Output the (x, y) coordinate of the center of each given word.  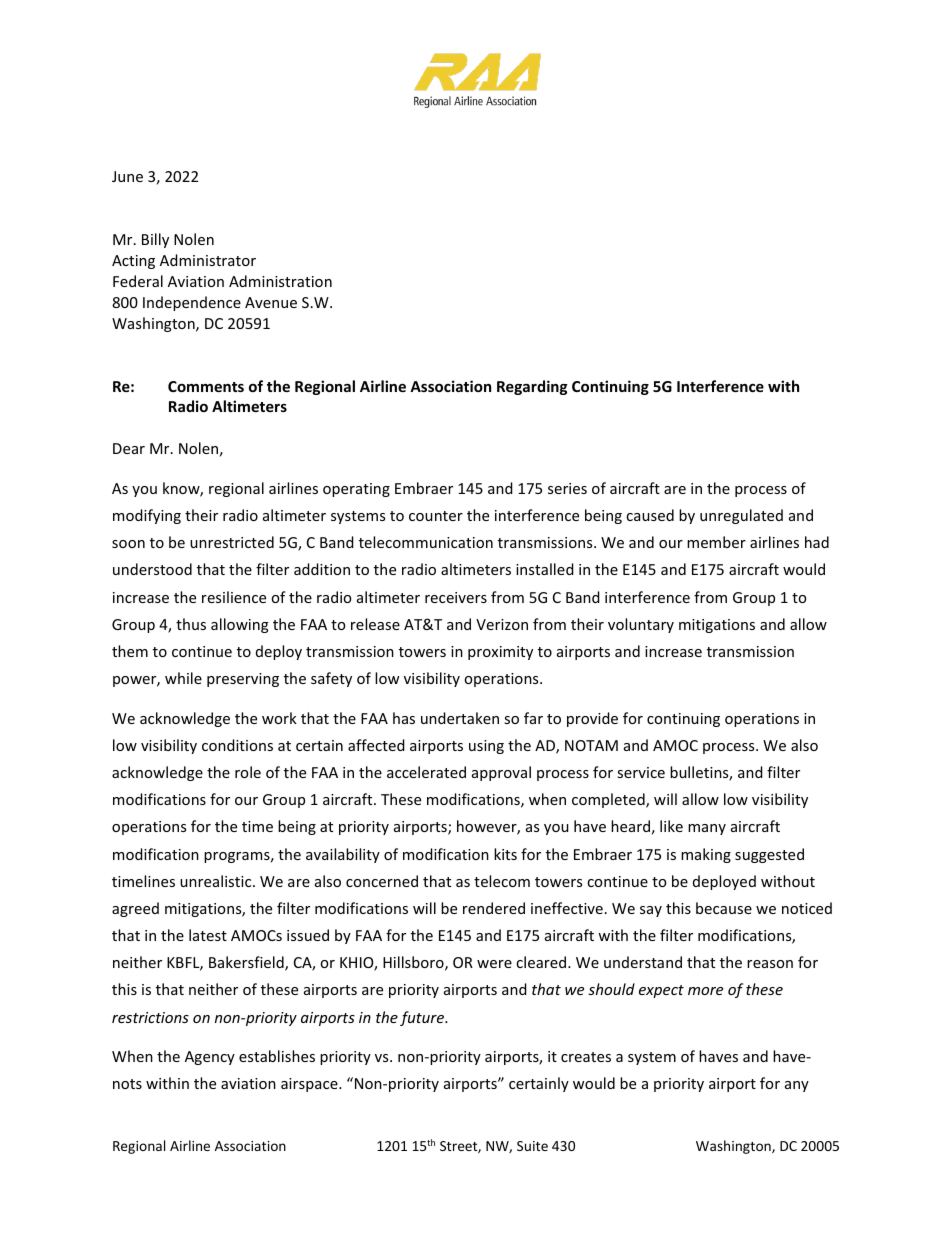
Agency (210, 1058)
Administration (280, 281)
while (183, 678)
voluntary (641, 625)
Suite (532, 1146)
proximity (500, 653)
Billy (155, 240)
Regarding (532, 387)
